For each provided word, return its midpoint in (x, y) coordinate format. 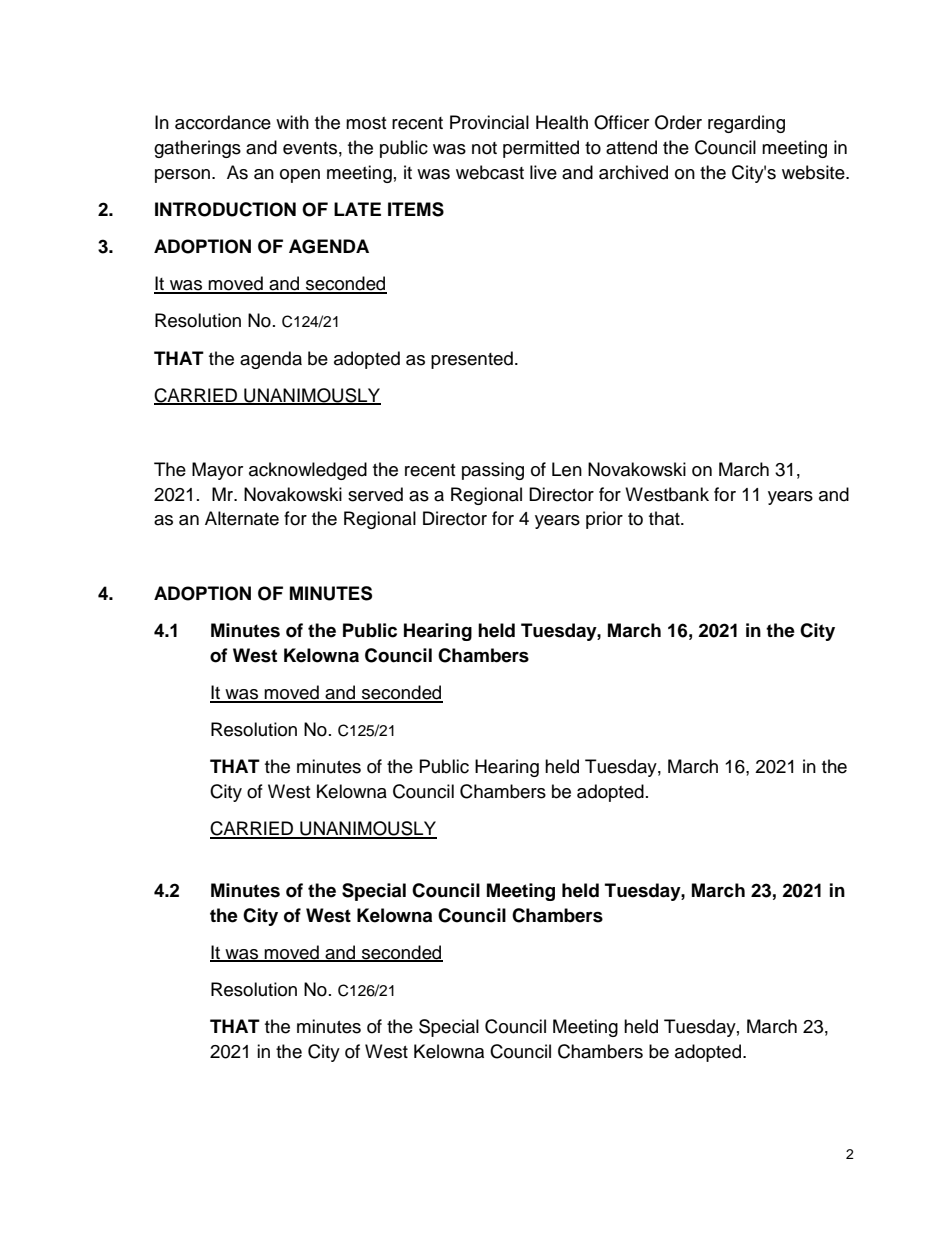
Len (567, 469)
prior (604, 520)
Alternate (242, 518)
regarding (746, 124)
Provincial (489, 122)
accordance (223, 122)
